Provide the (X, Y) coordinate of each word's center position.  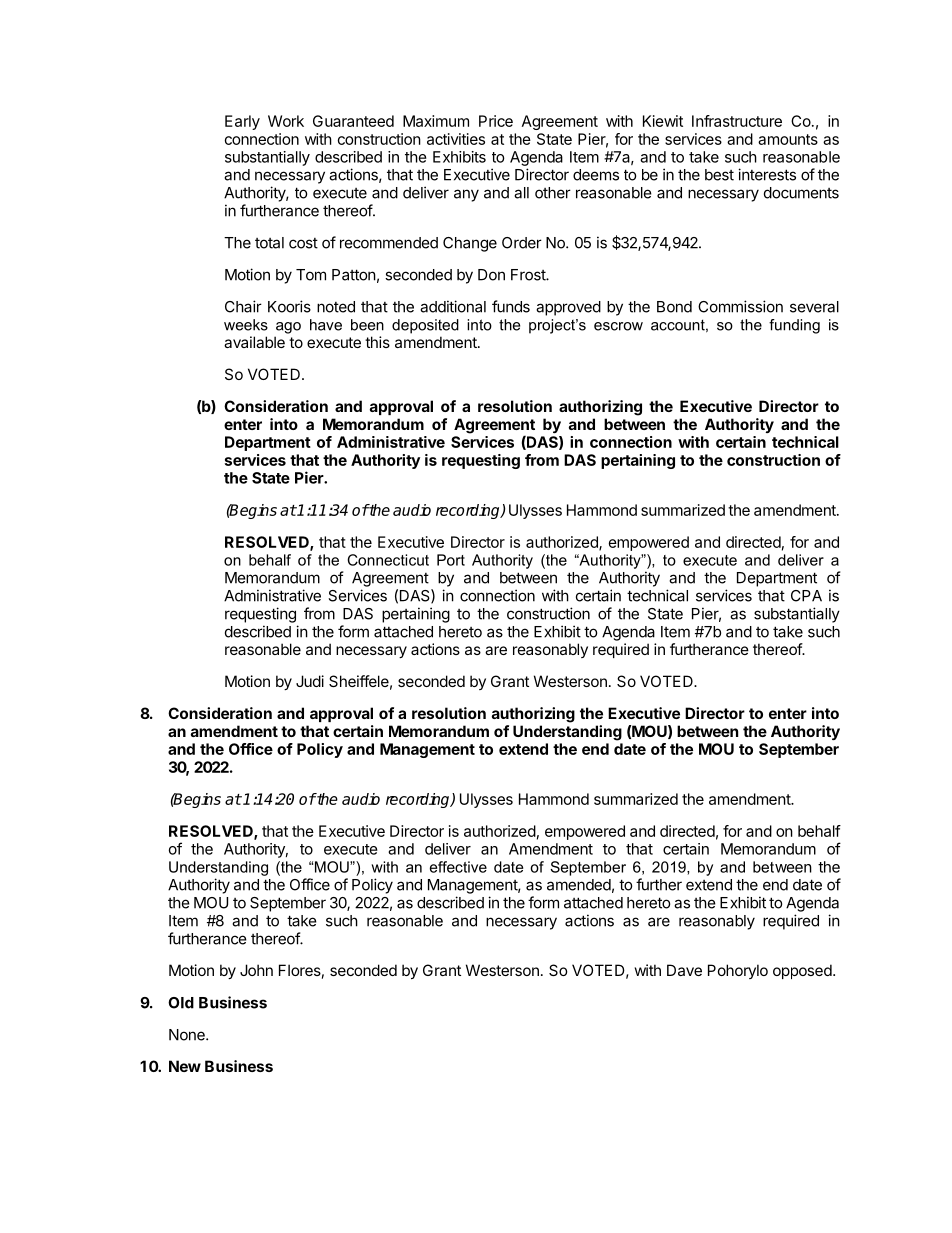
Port (451, 560)
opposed (802, 971)
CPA (806, 596)
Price (496, 121)
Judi (310, 681)
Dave (684, 970)
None (188, 1035)
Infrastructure (737, 121)
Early (242, 122)
